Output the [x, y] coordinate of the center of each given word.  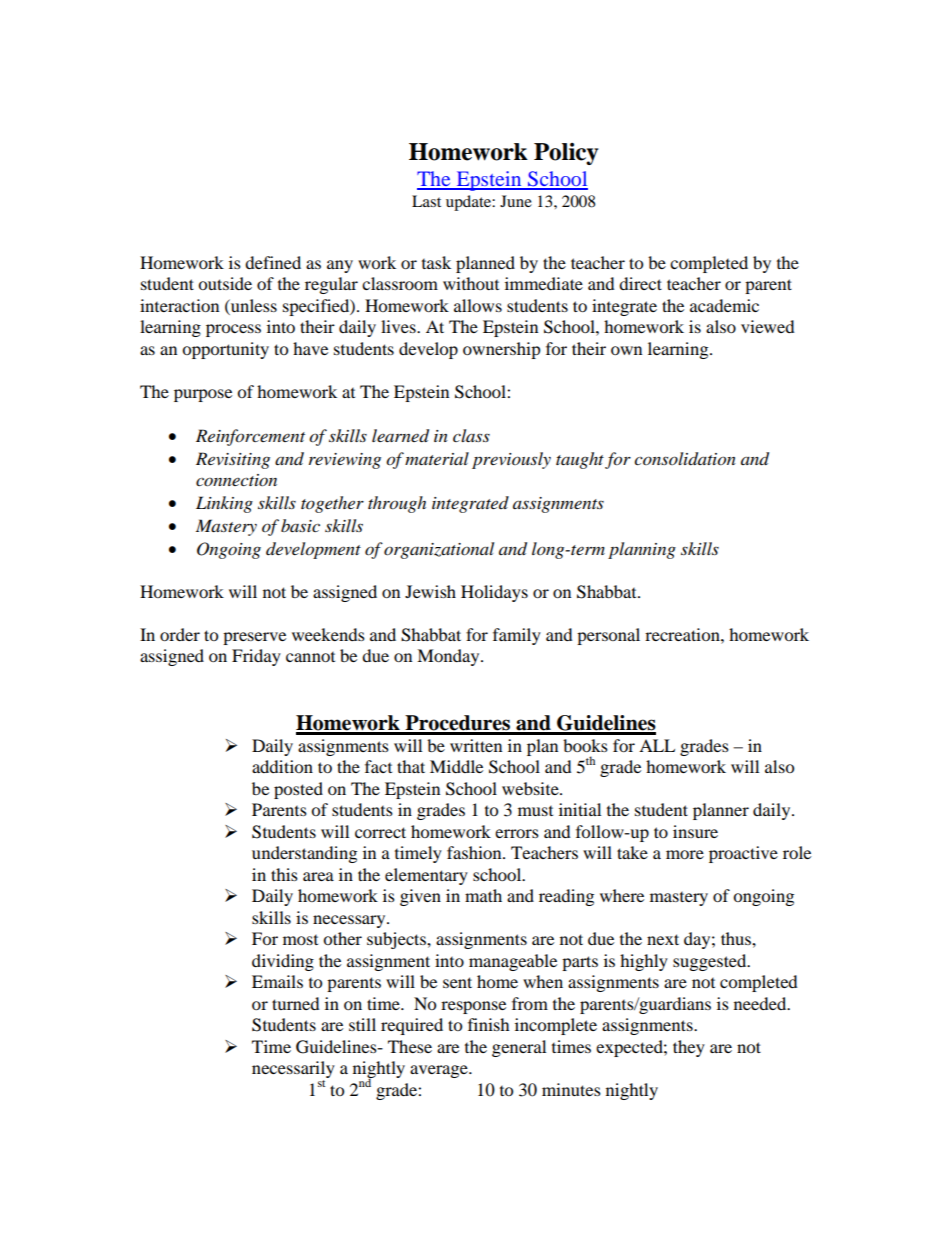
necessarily [293, 1071]
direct [640, 283]
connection [236, 480]
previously [511, 460]
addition [282, 766]
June [516, 201]
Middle [456, 766]
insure [695, 831]
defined [273, 262]
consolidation [685, 459]
